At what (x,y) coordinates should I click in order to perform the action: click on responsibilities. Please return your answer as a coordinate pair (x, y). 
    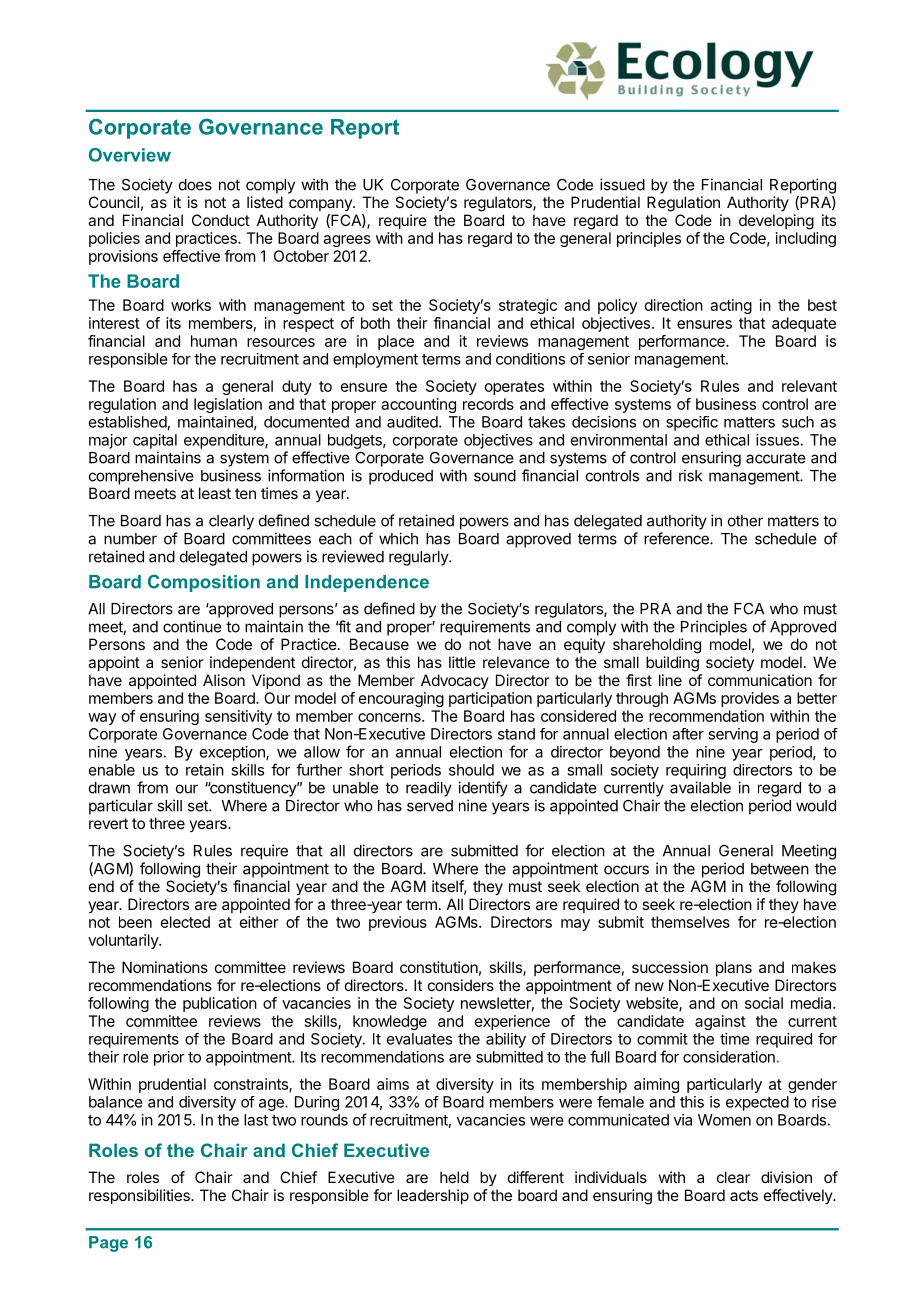
    Looking at the image, I should click on (140, 1196).
